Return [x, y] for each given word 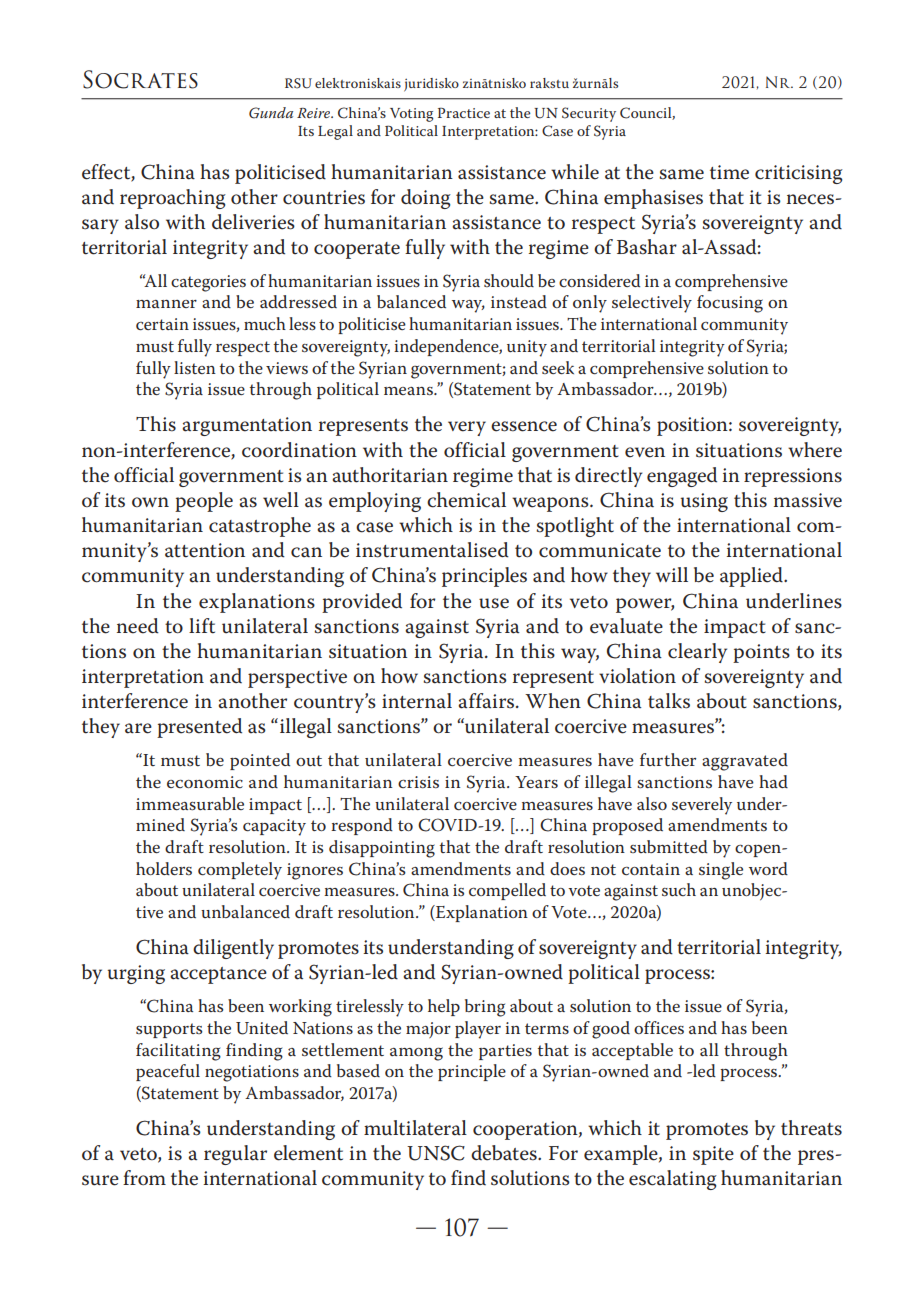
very [467, 428]
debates [505, 1153]
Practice [464, 113]
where [815, 450]
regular [235, 1155]
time [729, 172]
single [721, 871]
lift [202, 626]
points [761, 653]
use [494, 603]
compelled [507, 891]
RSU [298, 83]
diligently [233, 949]
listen [195, 367]
